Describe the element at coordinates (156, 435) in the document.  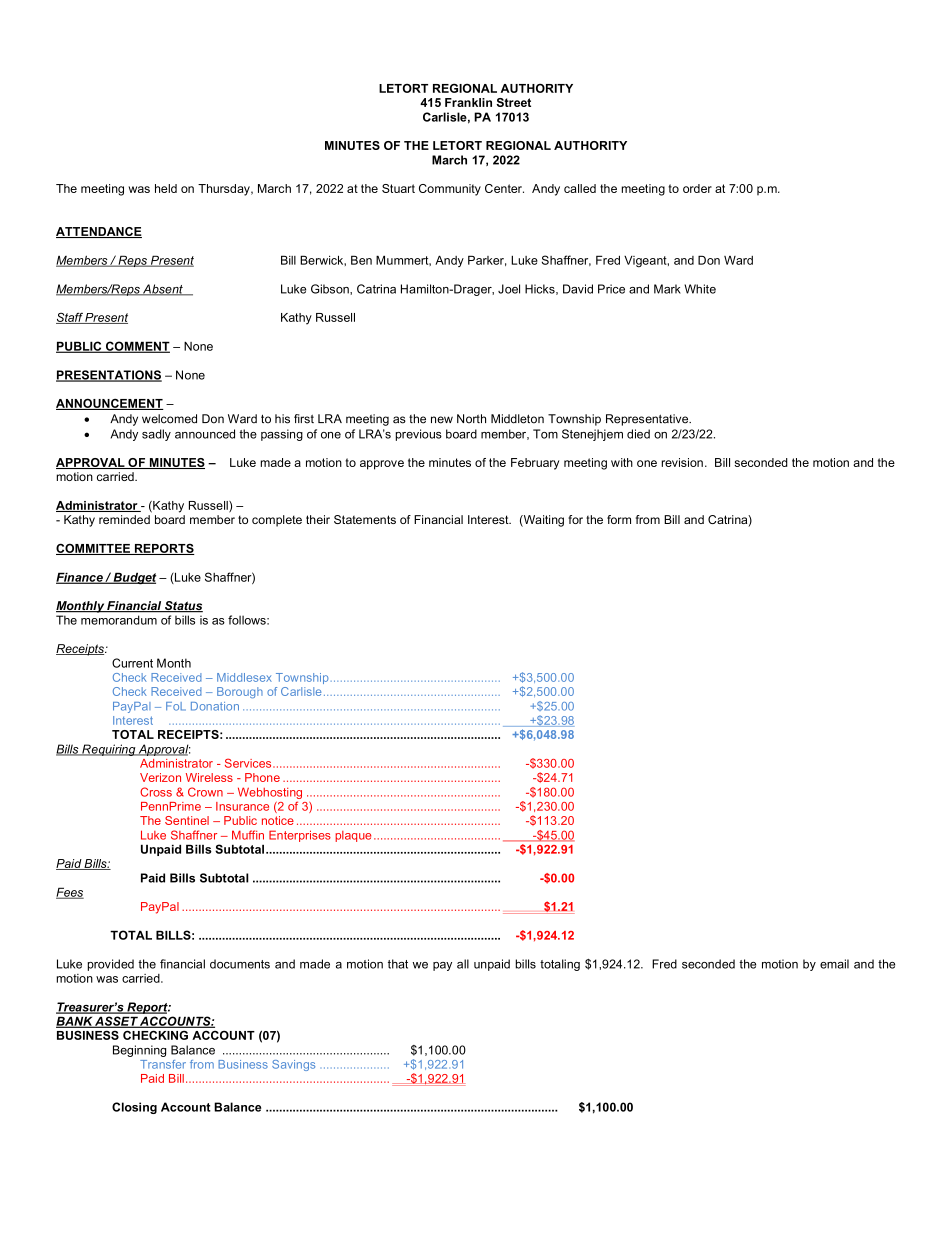
I see `sadly` at that location.
